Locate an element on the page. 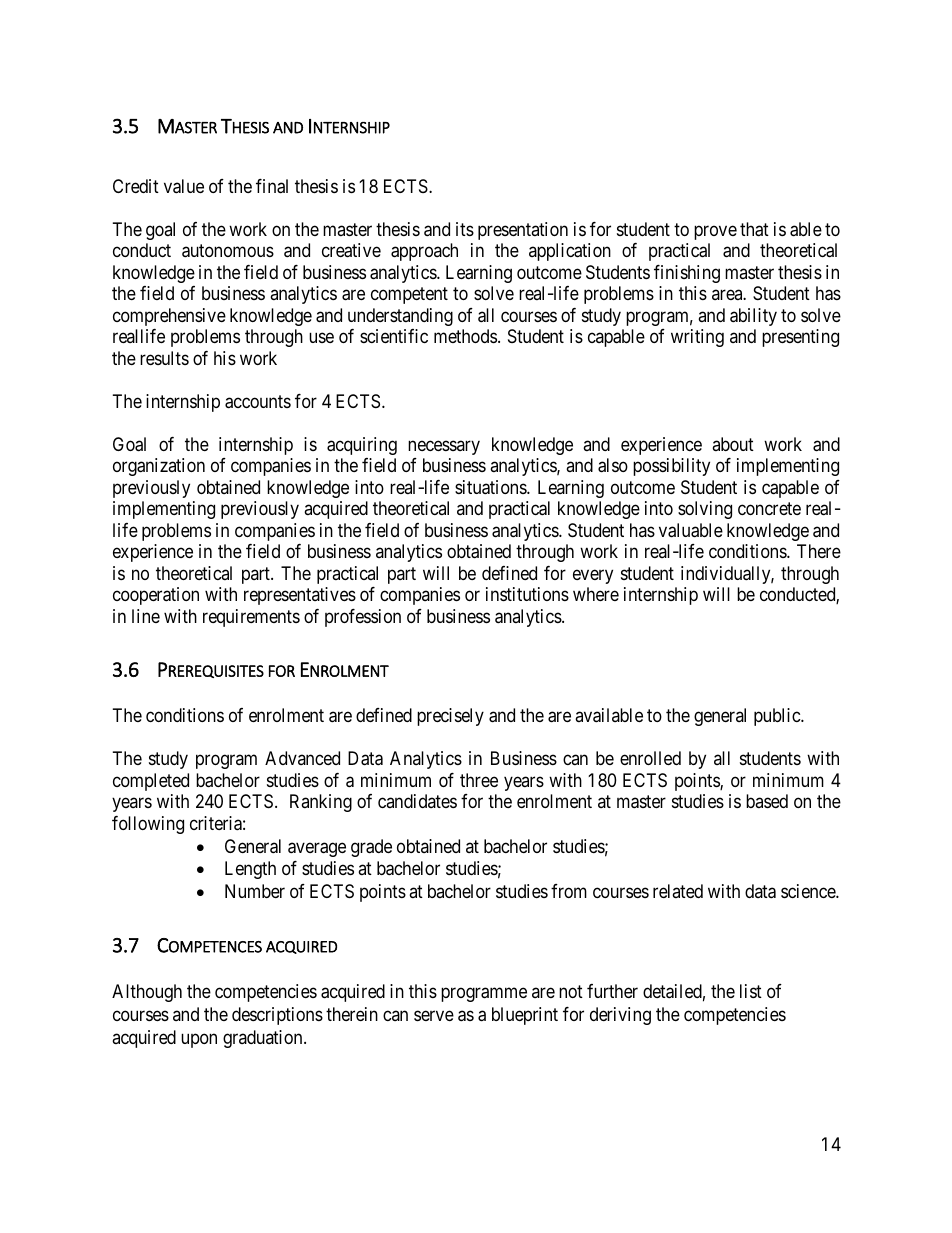  serve is located at coordinates (434, 1016).
